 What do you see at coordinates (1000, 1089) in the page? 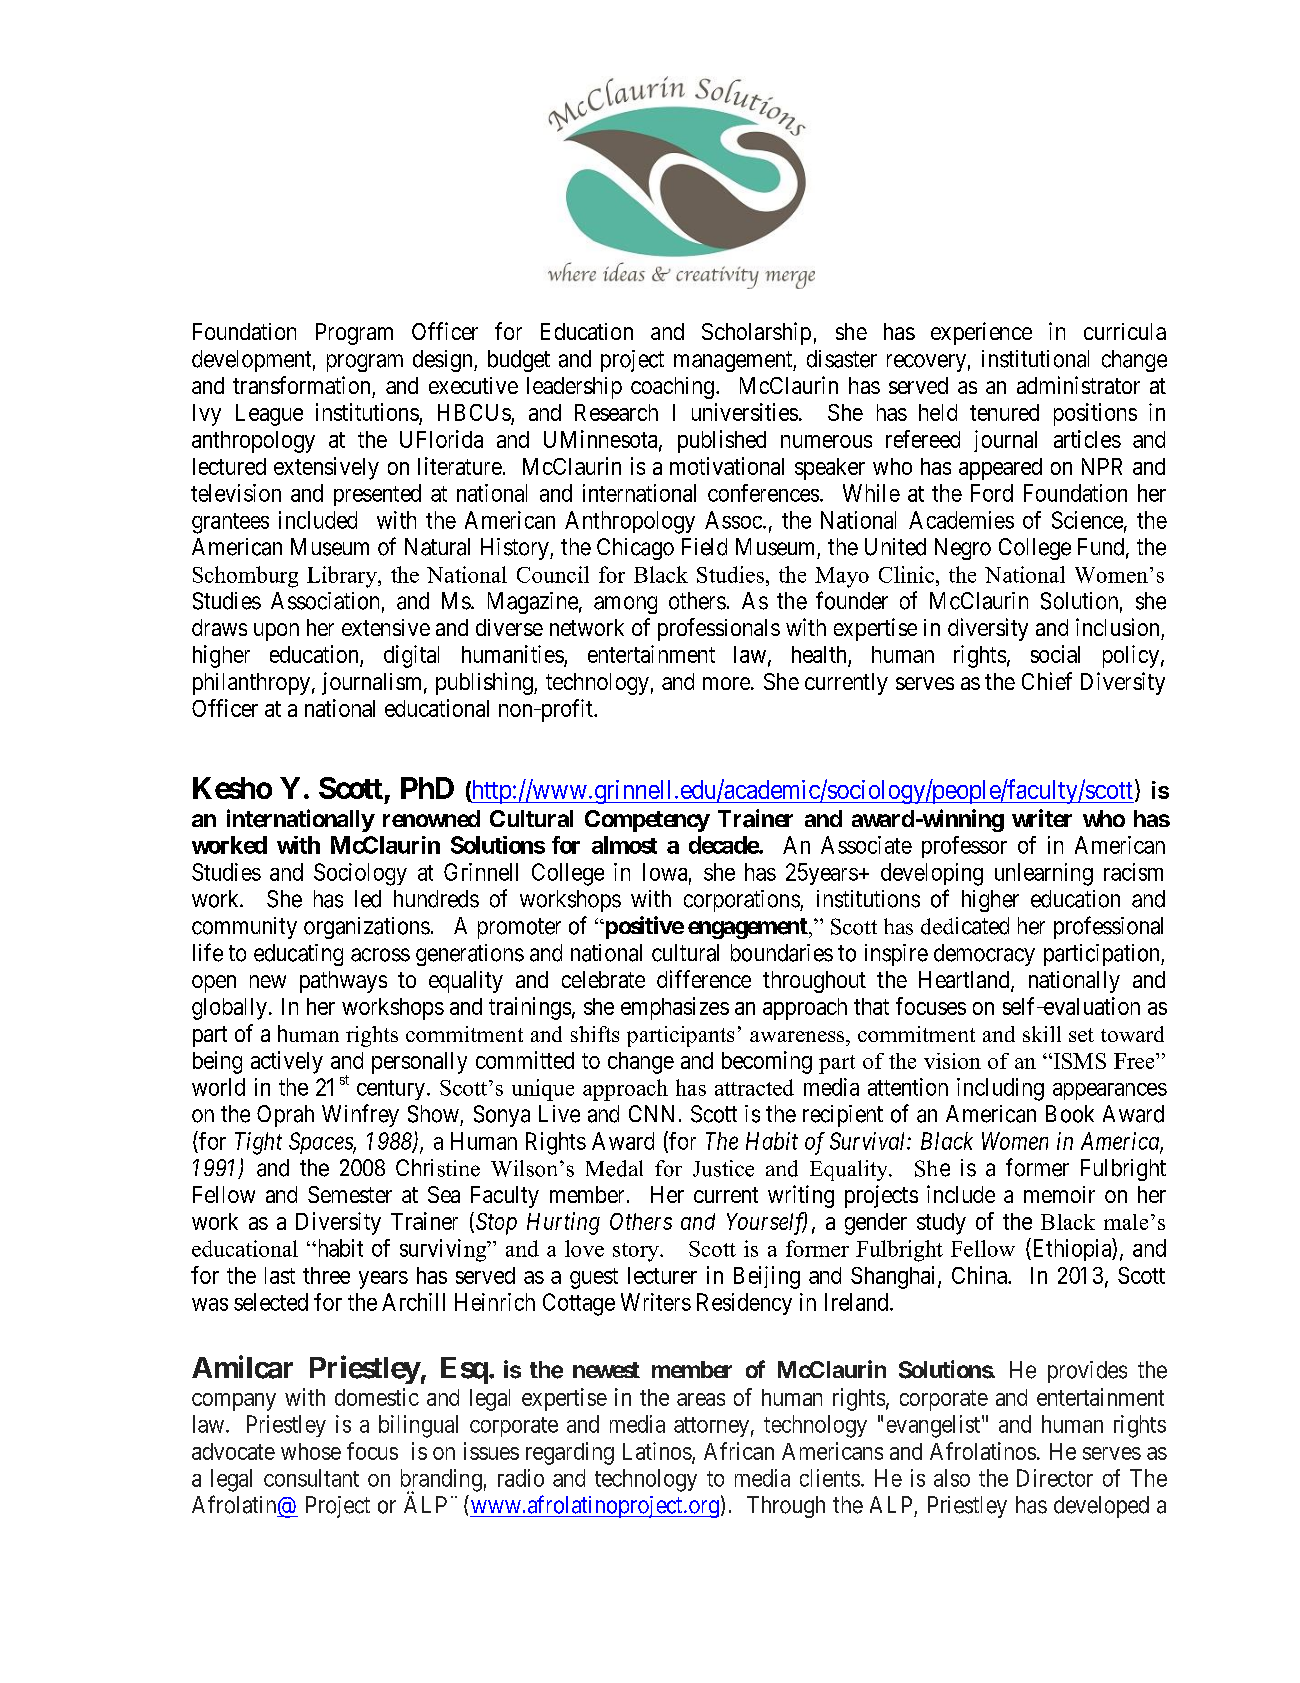
I see `including` at bounding box center [1000, 1089].
